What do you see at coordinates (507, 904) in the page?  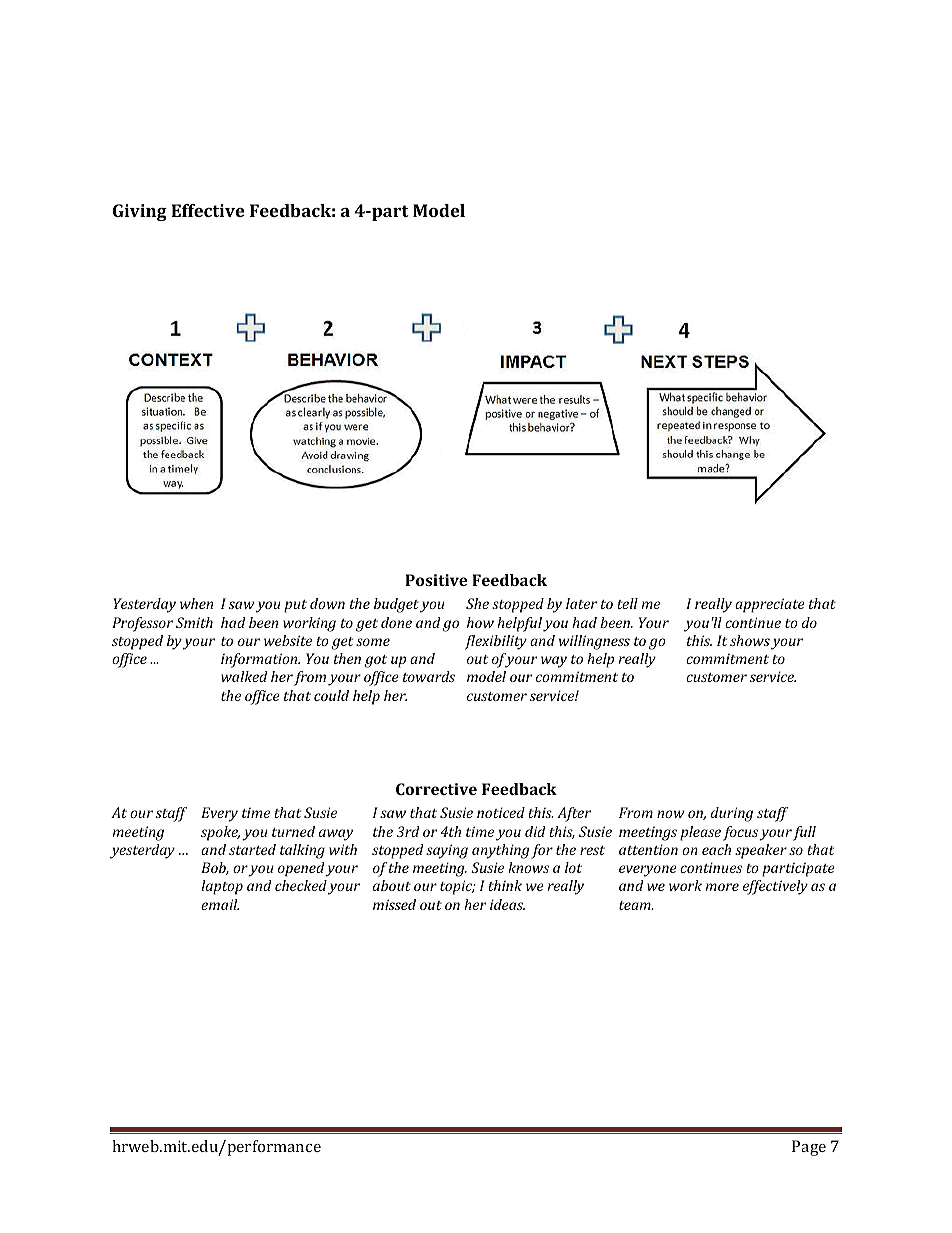 I see `ideas` at bounding box center [507, 904].
